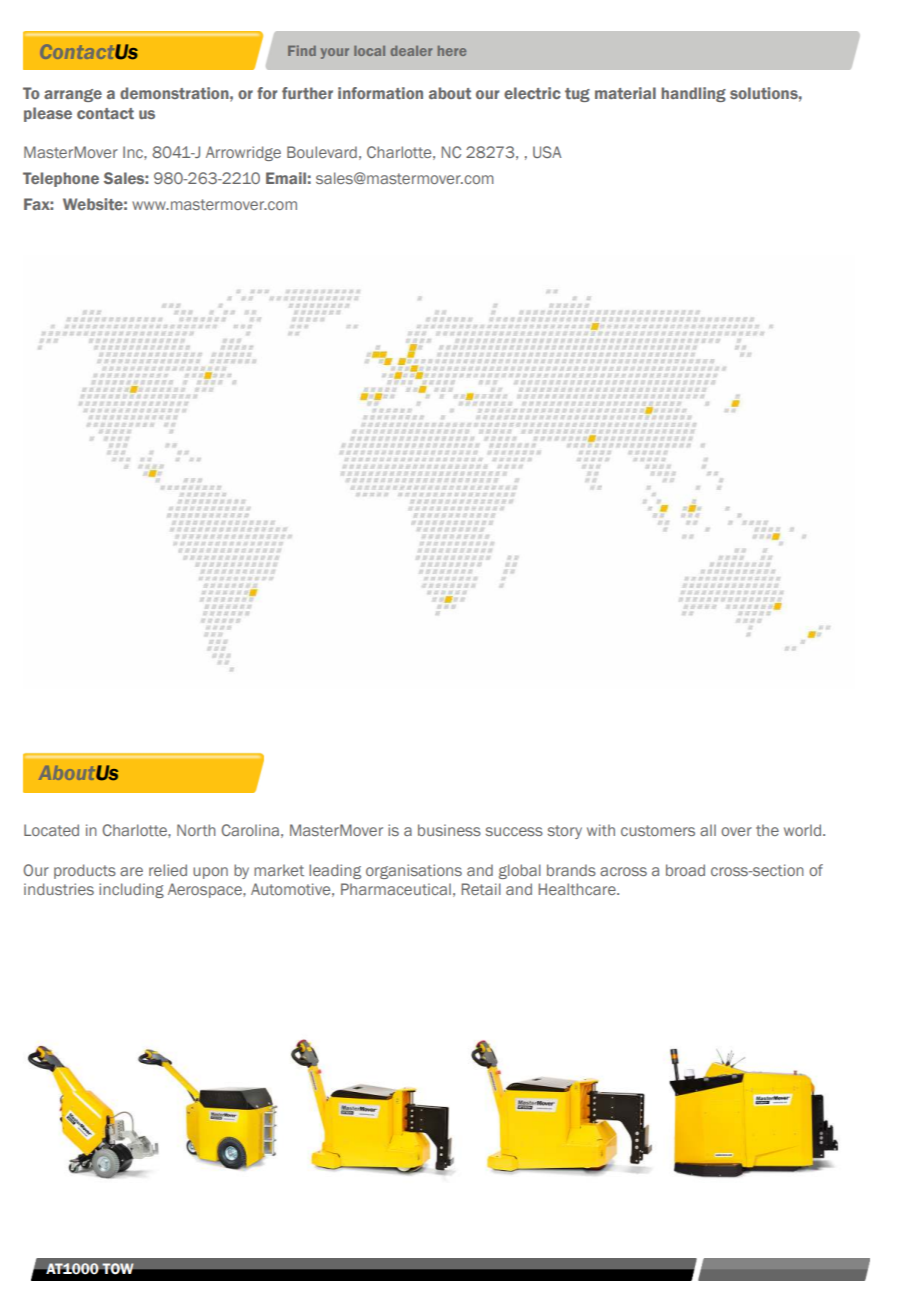 The height and width of the screenshot is (1308, 924). Describe the element at coordinates (693, 94) in the screenshot. I see `handling` at that location.
